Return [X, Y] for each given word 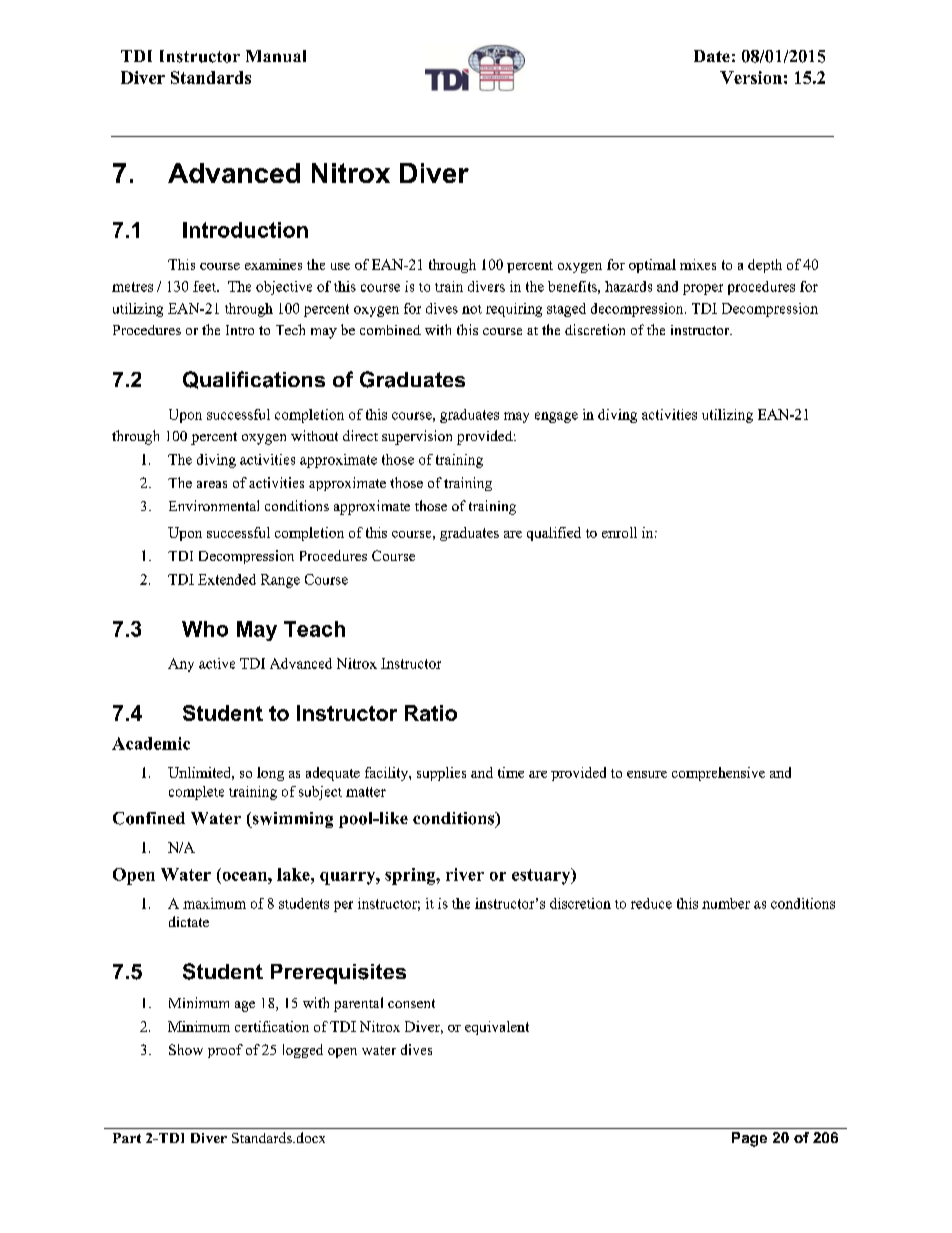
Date [712, 56]
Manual [276, 56]
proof [225, 1051]
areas [212, 484]
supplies [441, 774]
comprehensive [718, 774]
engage [556, 417]
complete [196, 793]
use [340, 266]
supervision [417, 437]
